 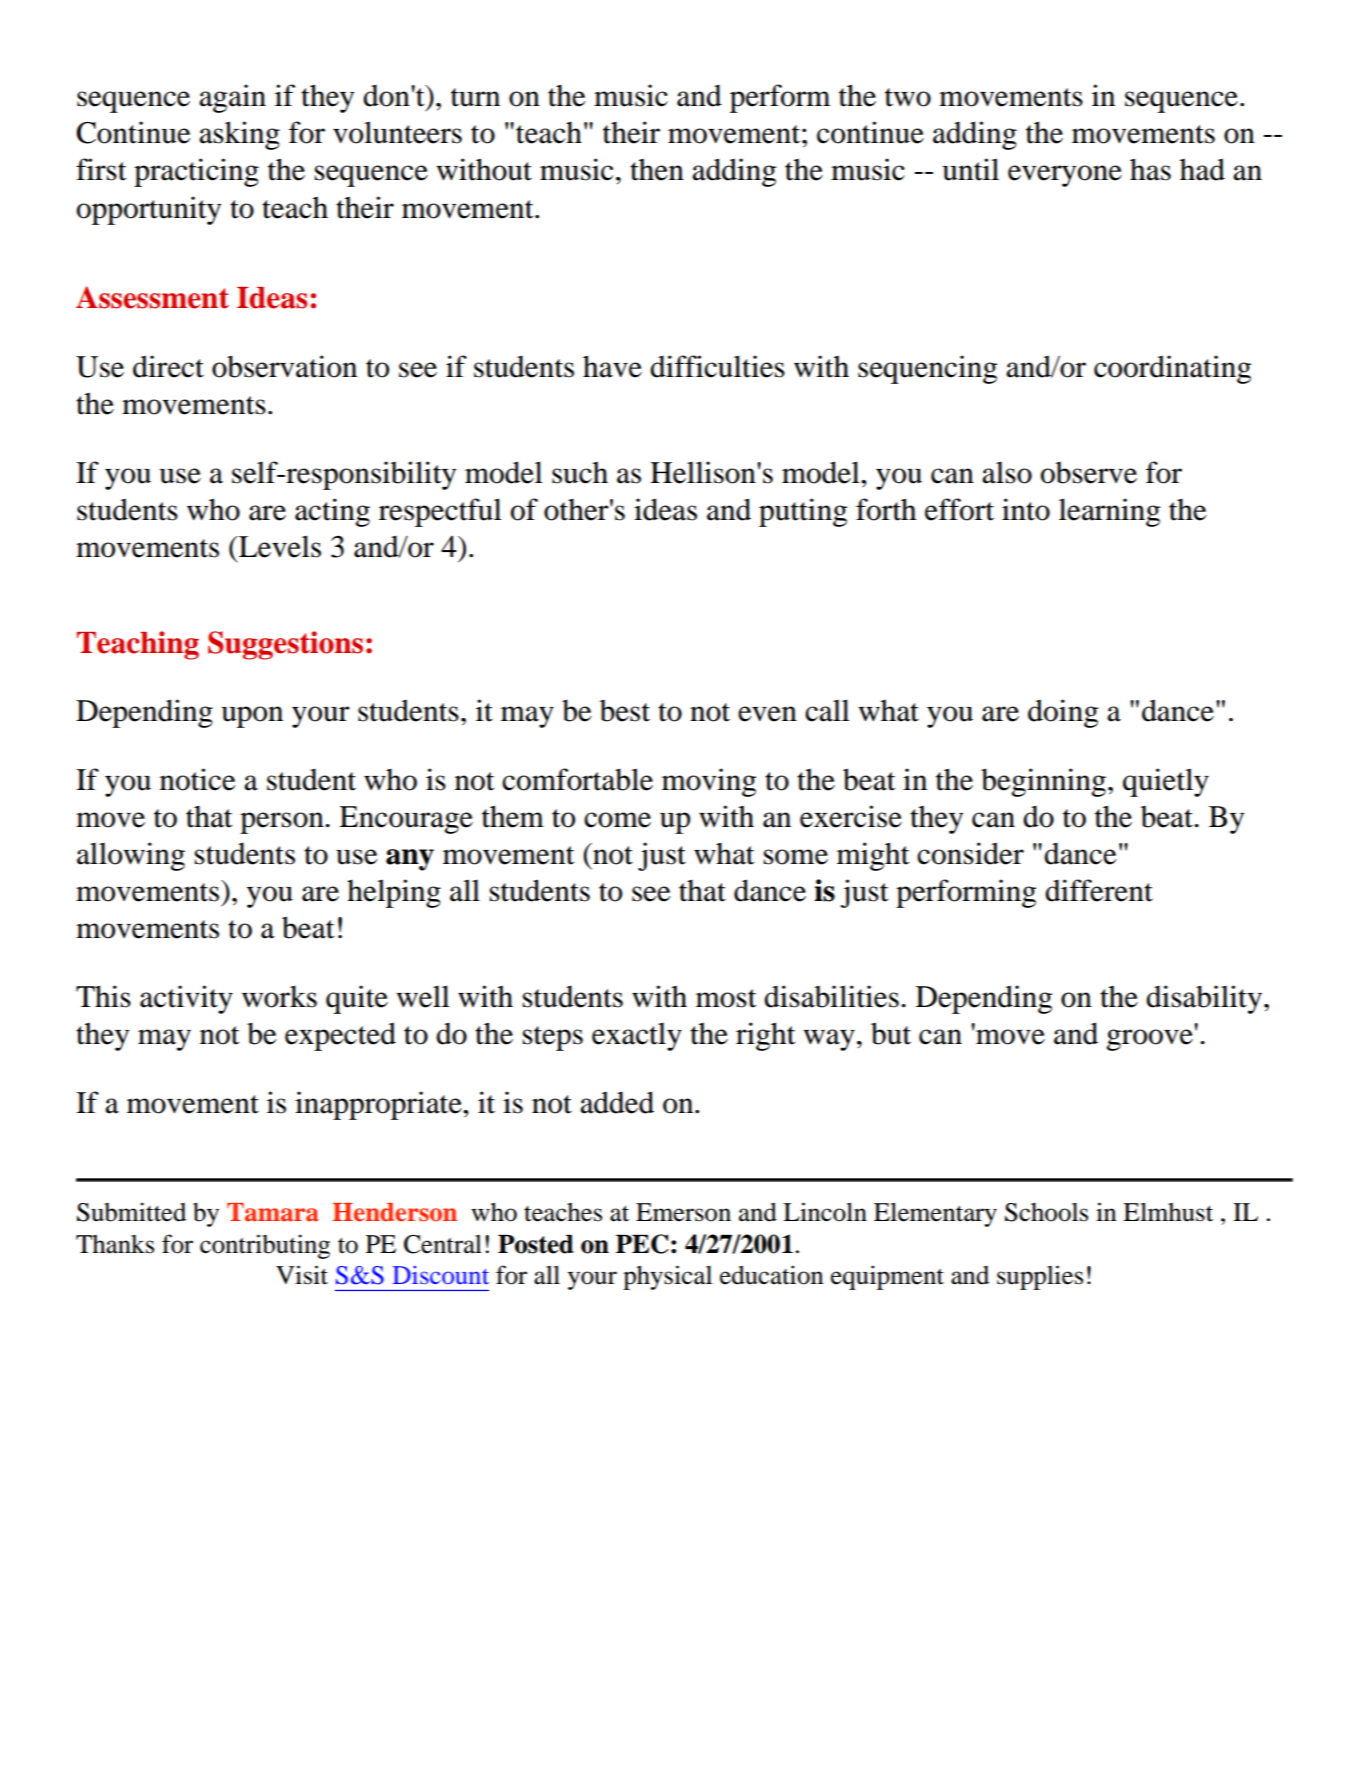 What do you see at coordinates (1099, 890) in the image?
I see `different` at bounding box center [1099, 890].
